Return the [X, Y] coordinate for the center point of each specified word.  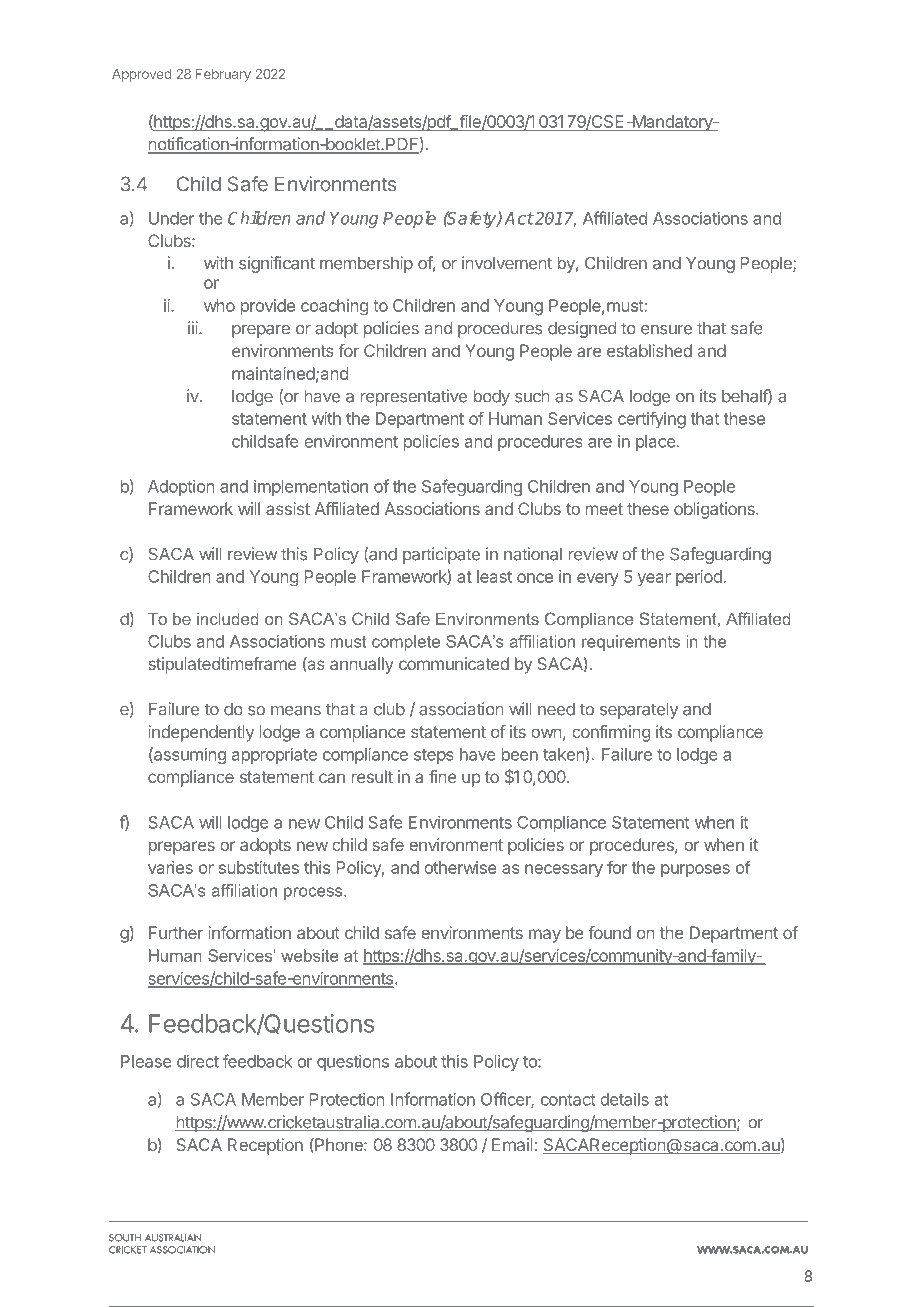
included [227, 619]
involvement [507, 263]
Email [512, 1144]
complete [406, 643]
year [654, 579]
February [223, 75]
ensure [666, 330]
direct [198, 1061]
